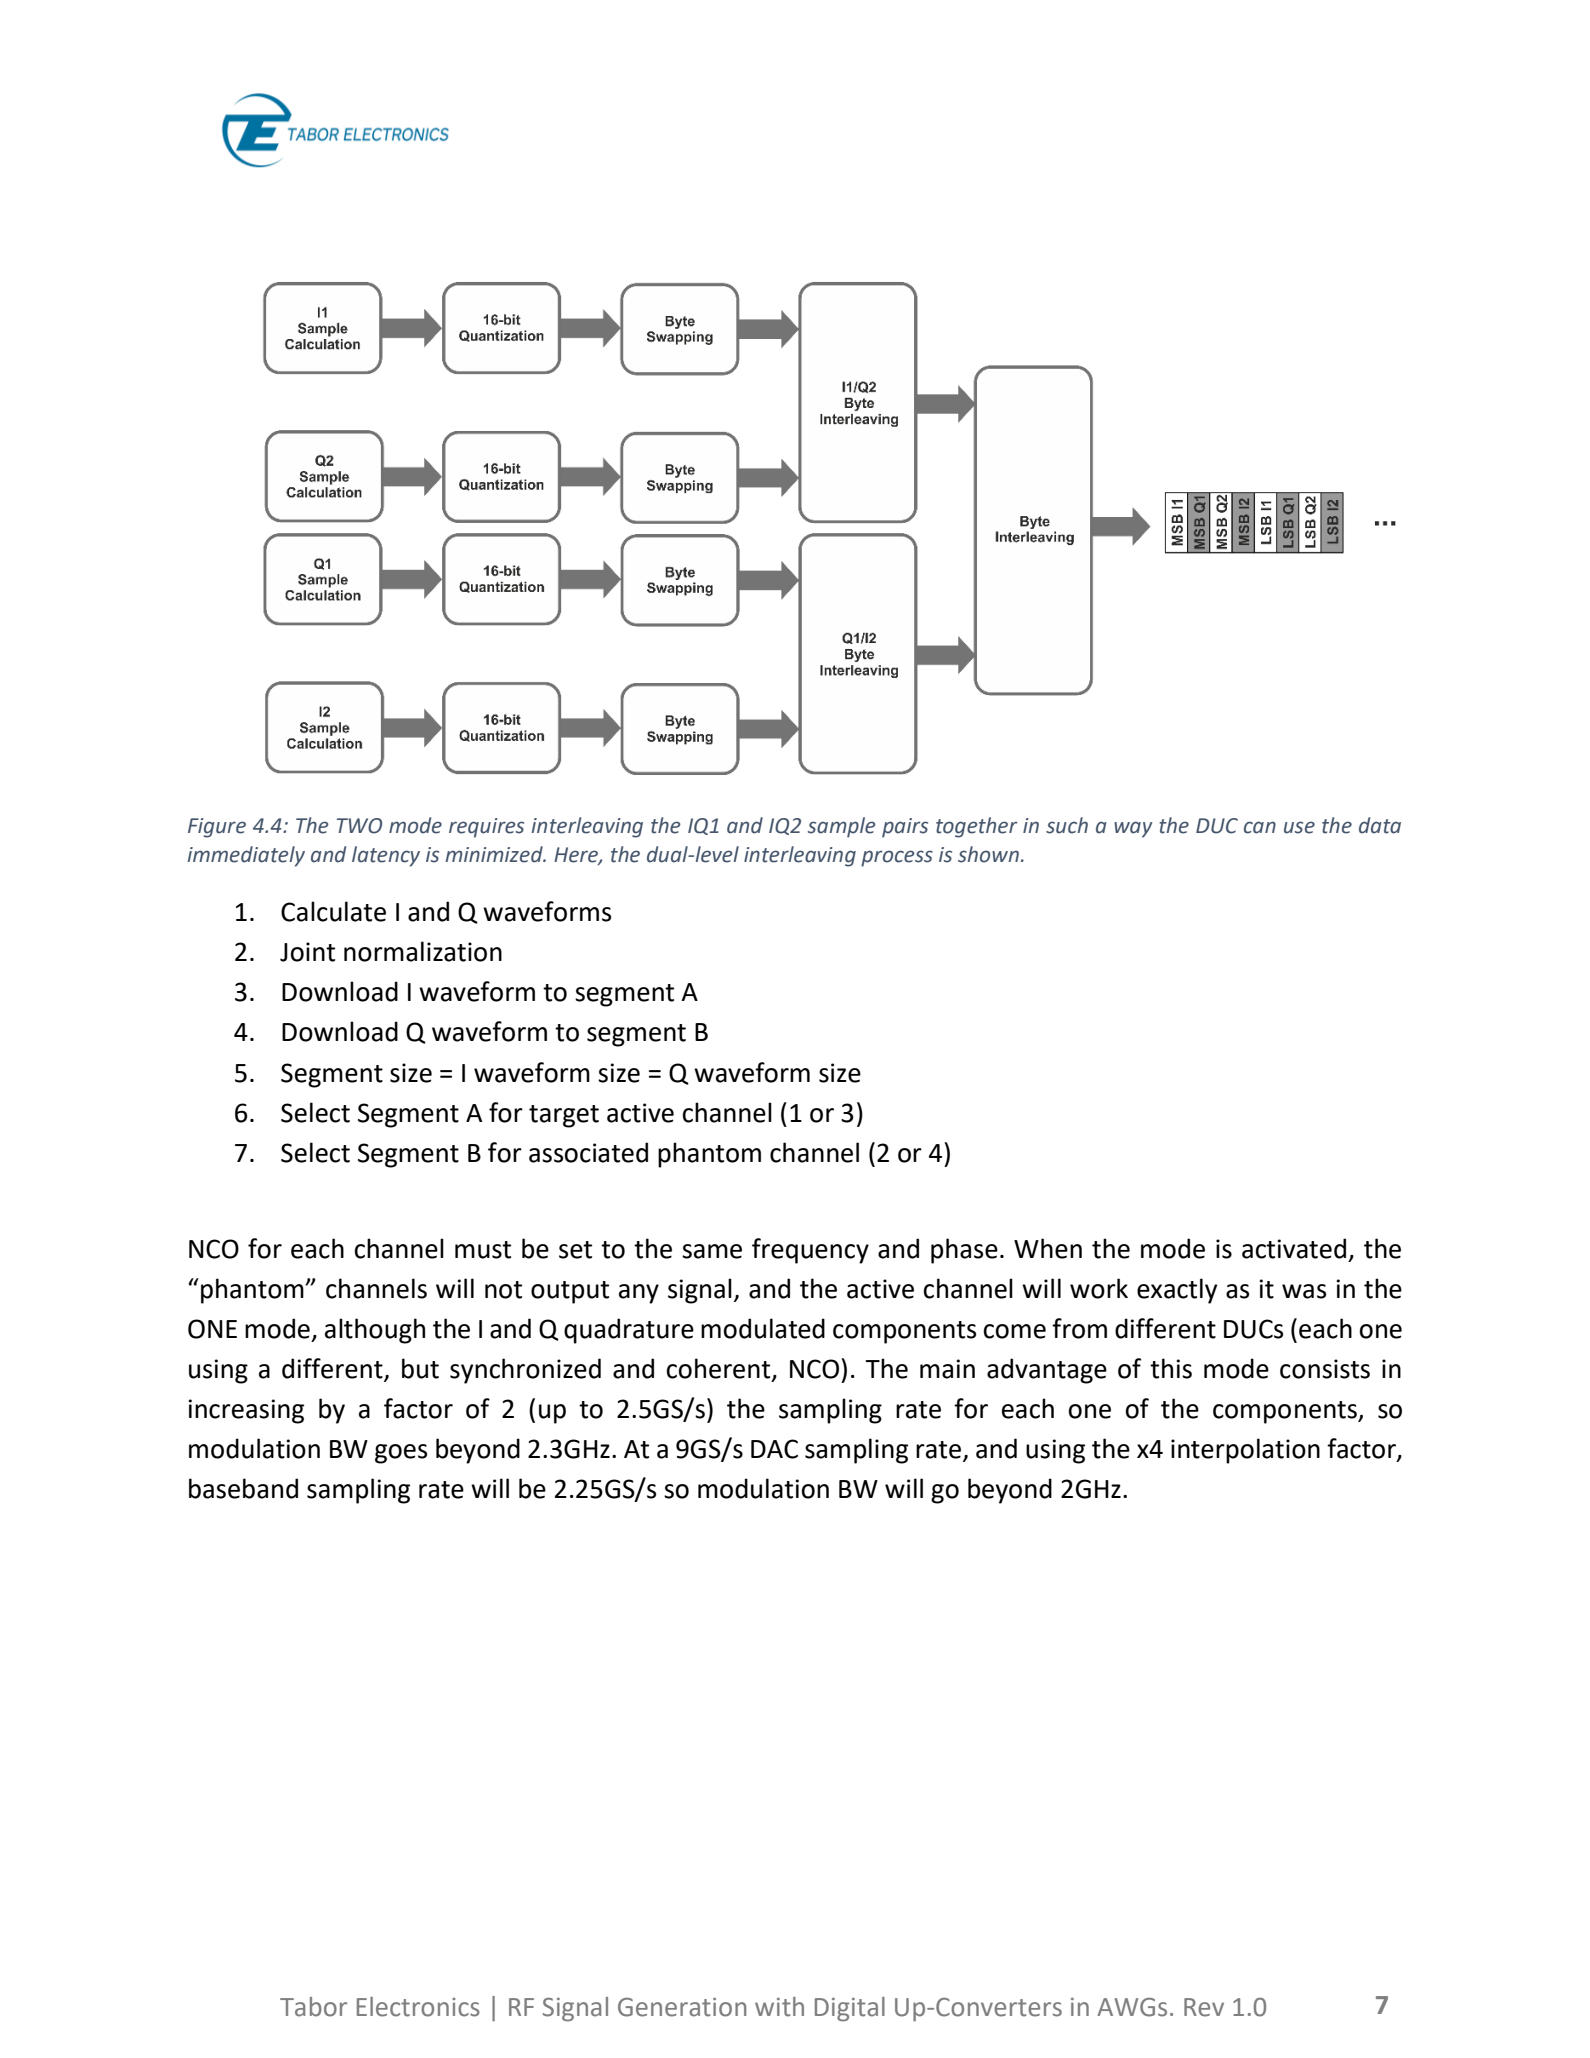 This image has width=1590, height=2058. I want to click on DAC, so click(774, 1449).
